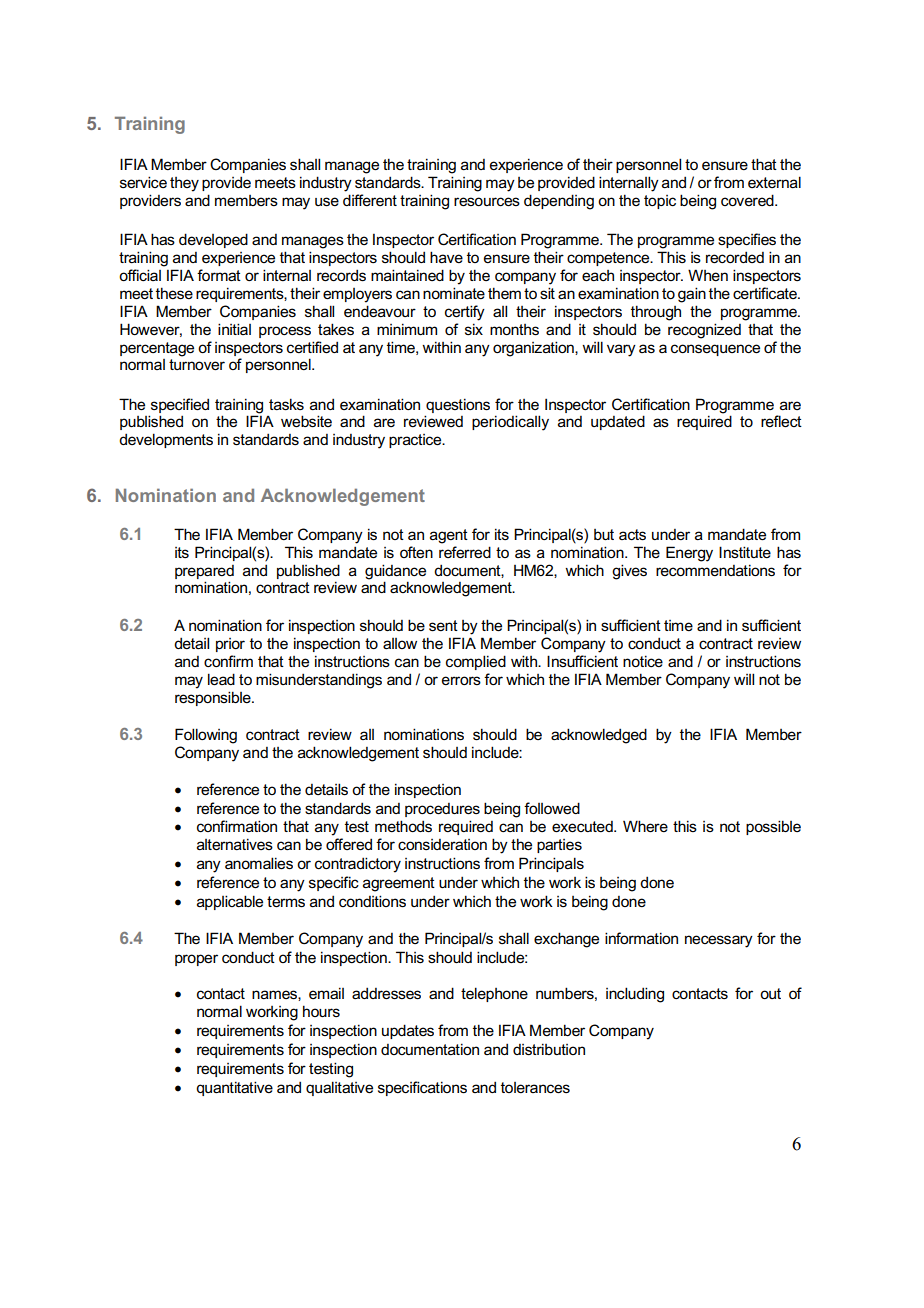 This document has width=924, height=1308. What do you see at coordinates (643, 661) in the document?
I see `notice` at bounding box center [643, 661].
